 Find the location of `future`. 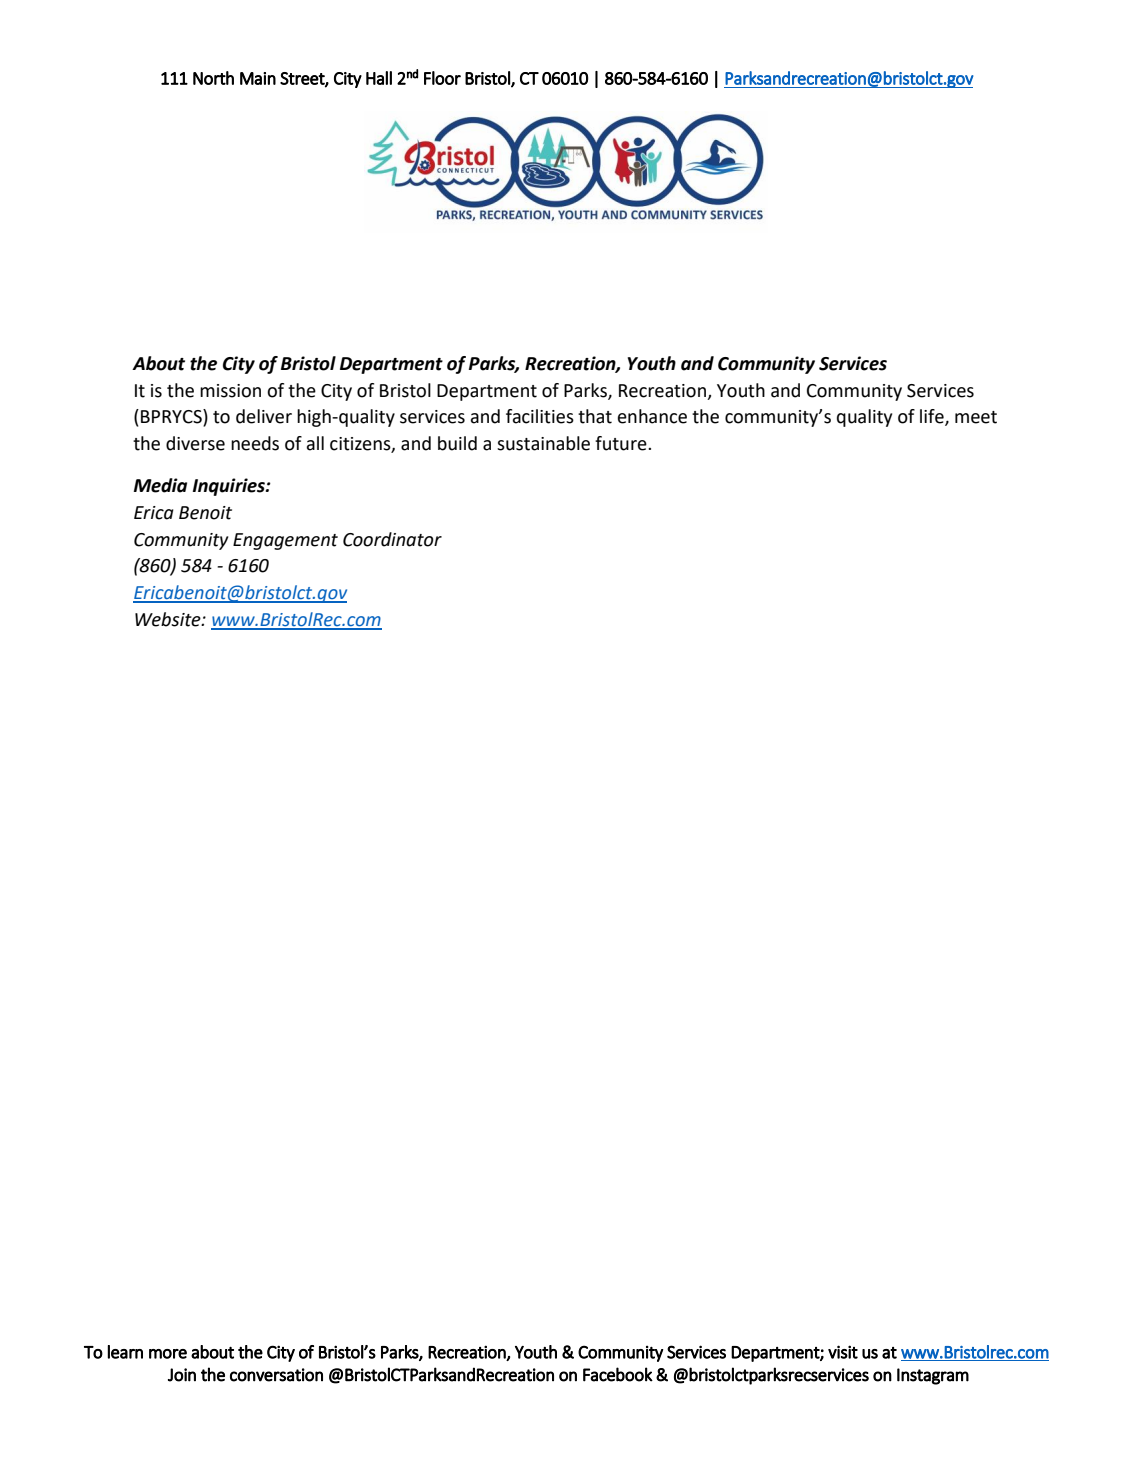

future is located at coordinates (622, 443).
